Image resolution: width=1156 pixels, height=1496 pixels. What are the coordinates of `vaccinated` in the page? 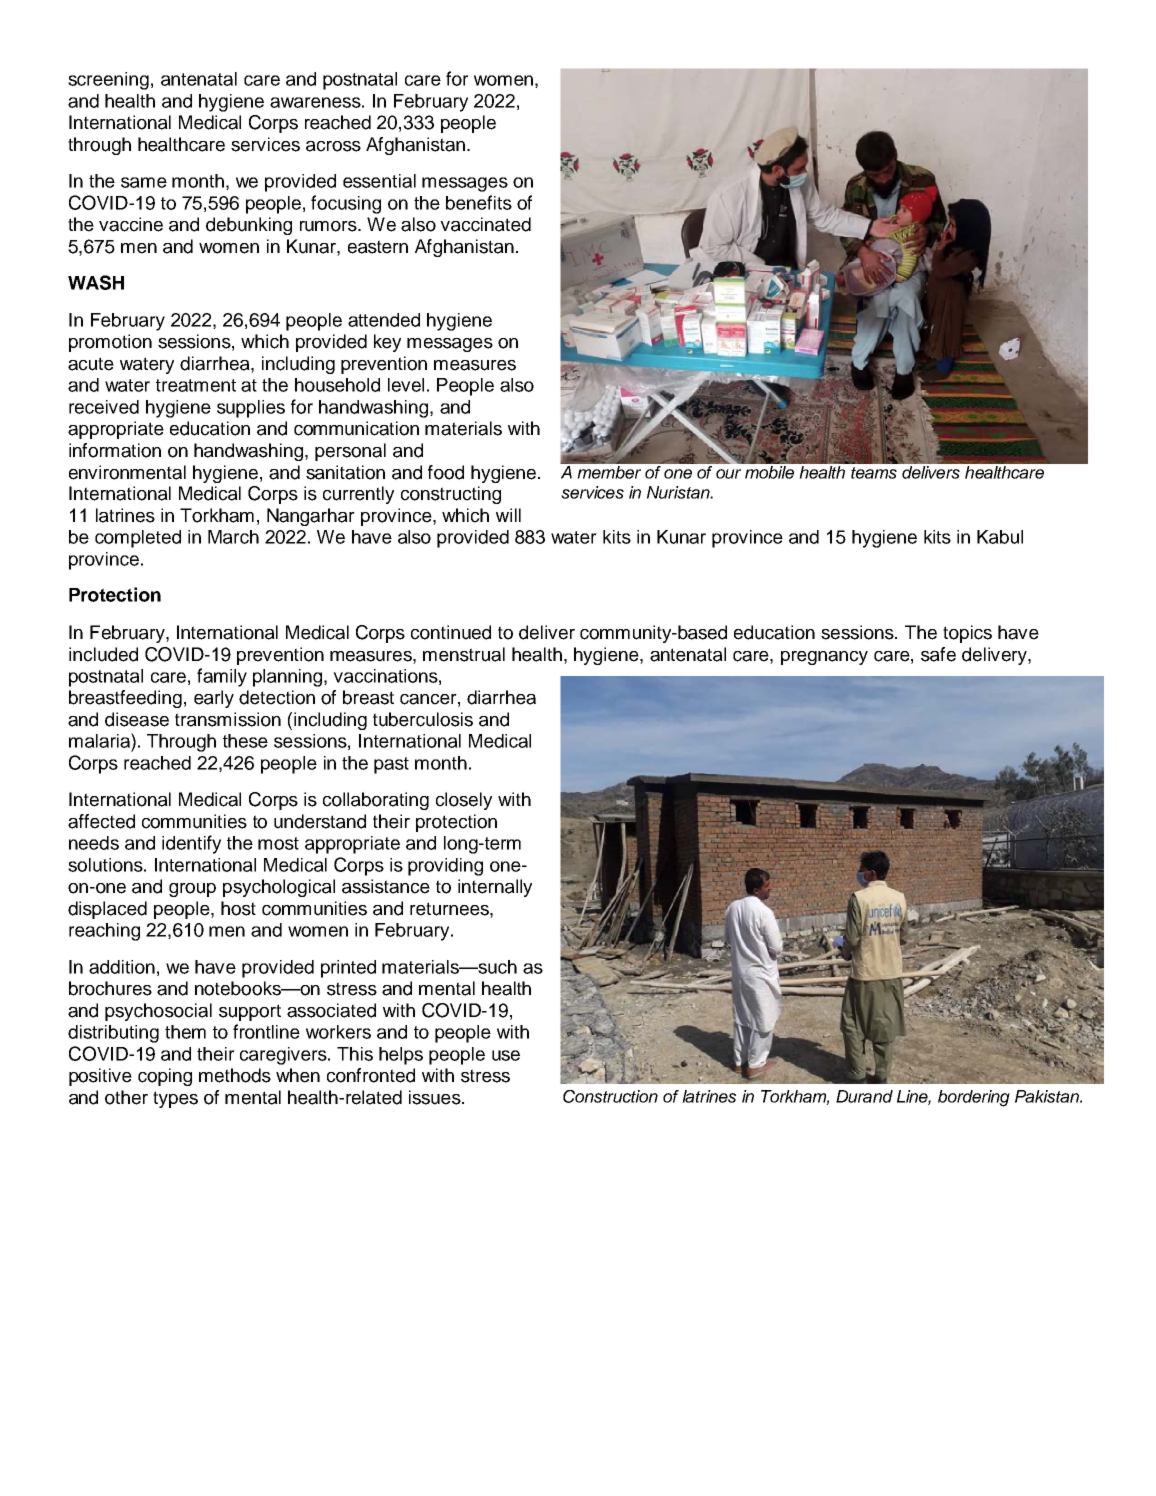 It's located at (485, 224).
